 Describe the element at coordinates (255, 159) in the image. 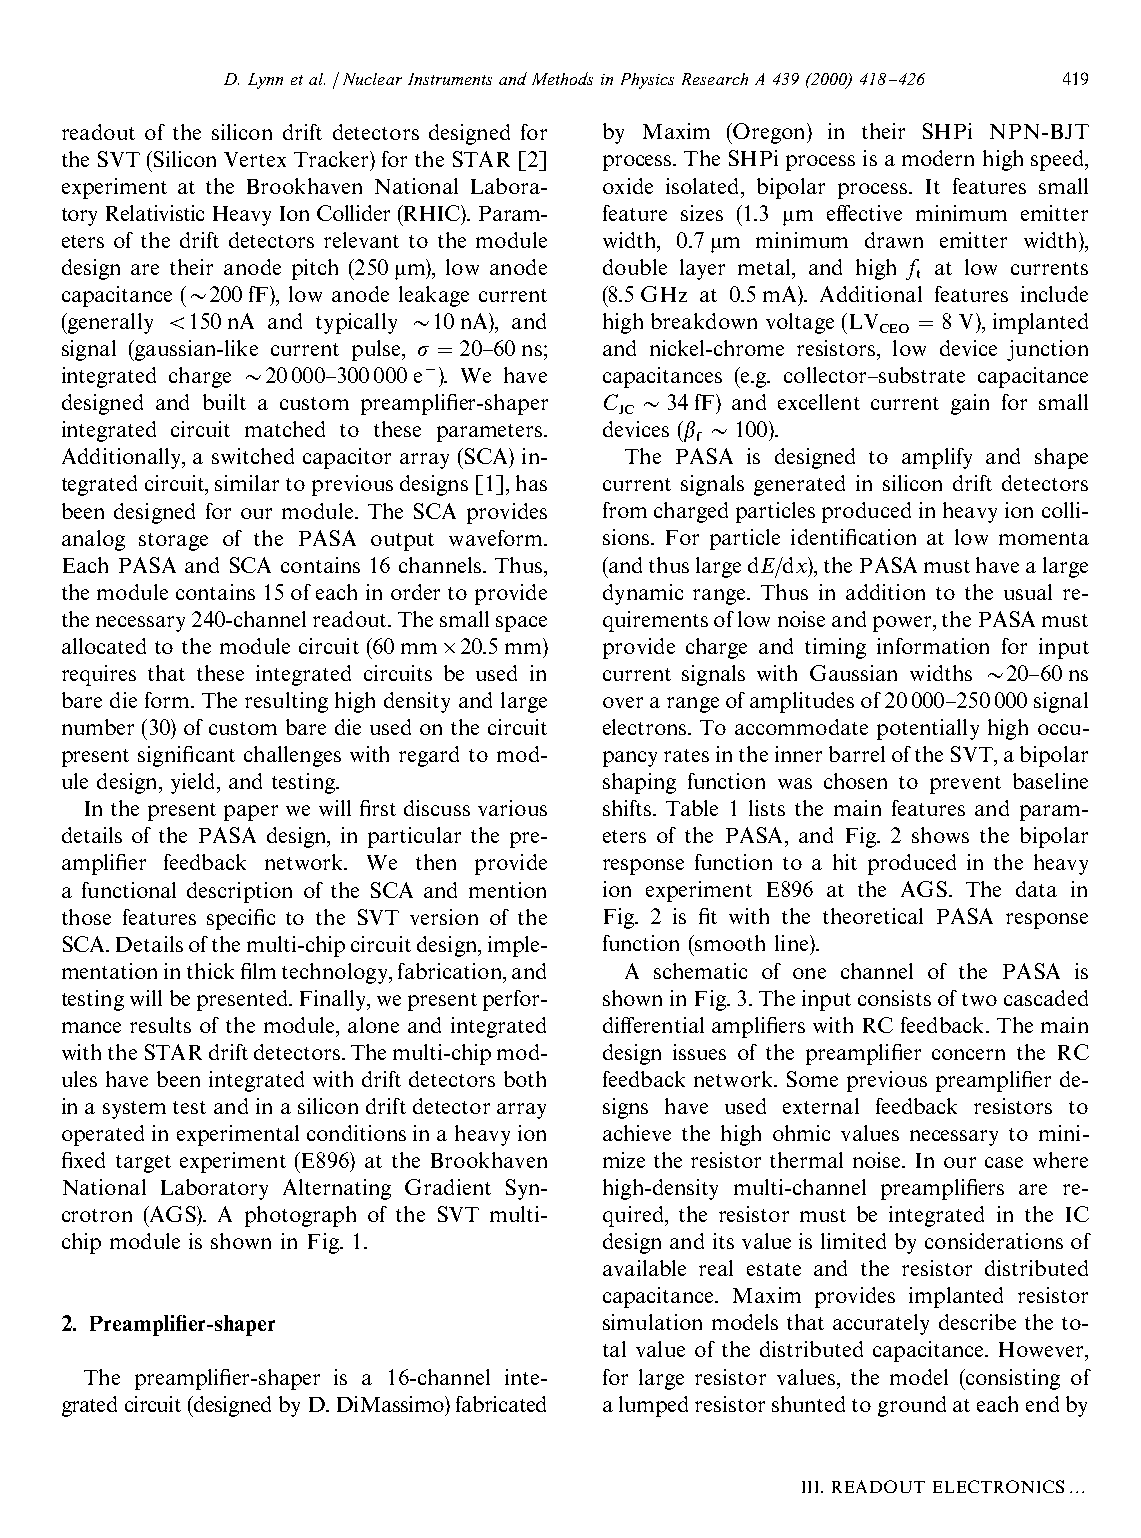

I see `Vertex` at that location.
